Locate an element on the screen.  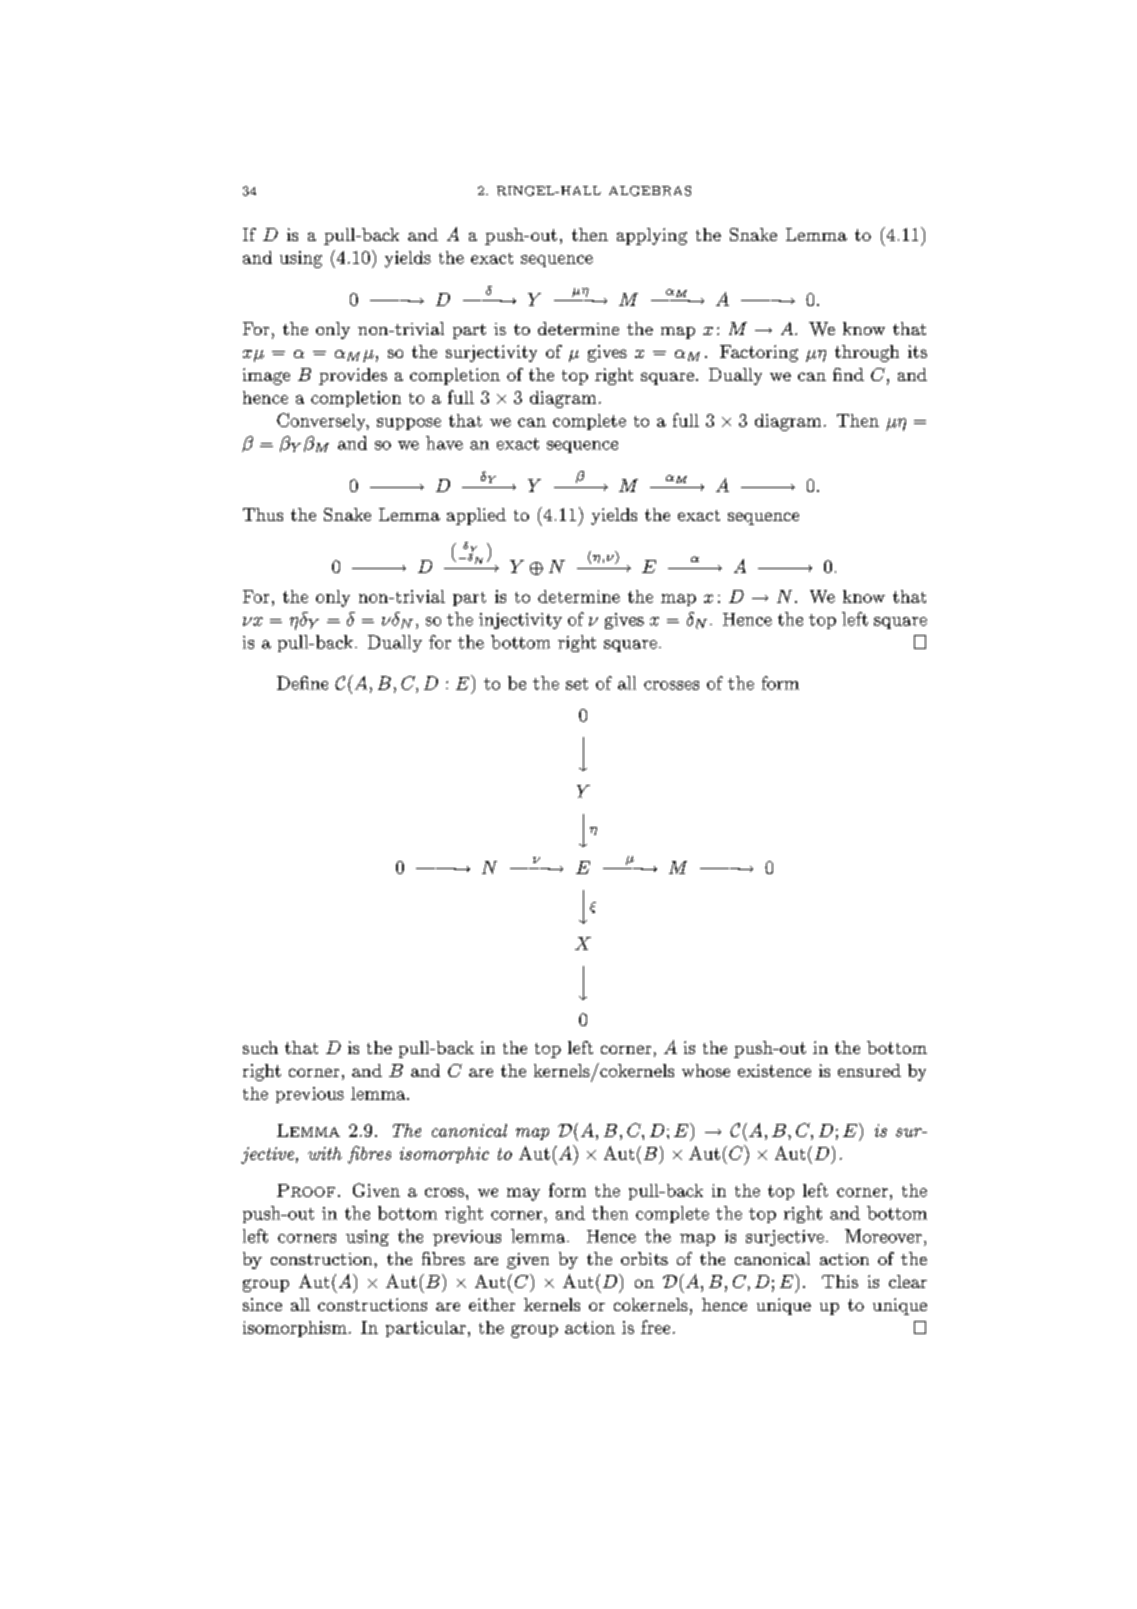
find is located at coordinates (848, 374).
